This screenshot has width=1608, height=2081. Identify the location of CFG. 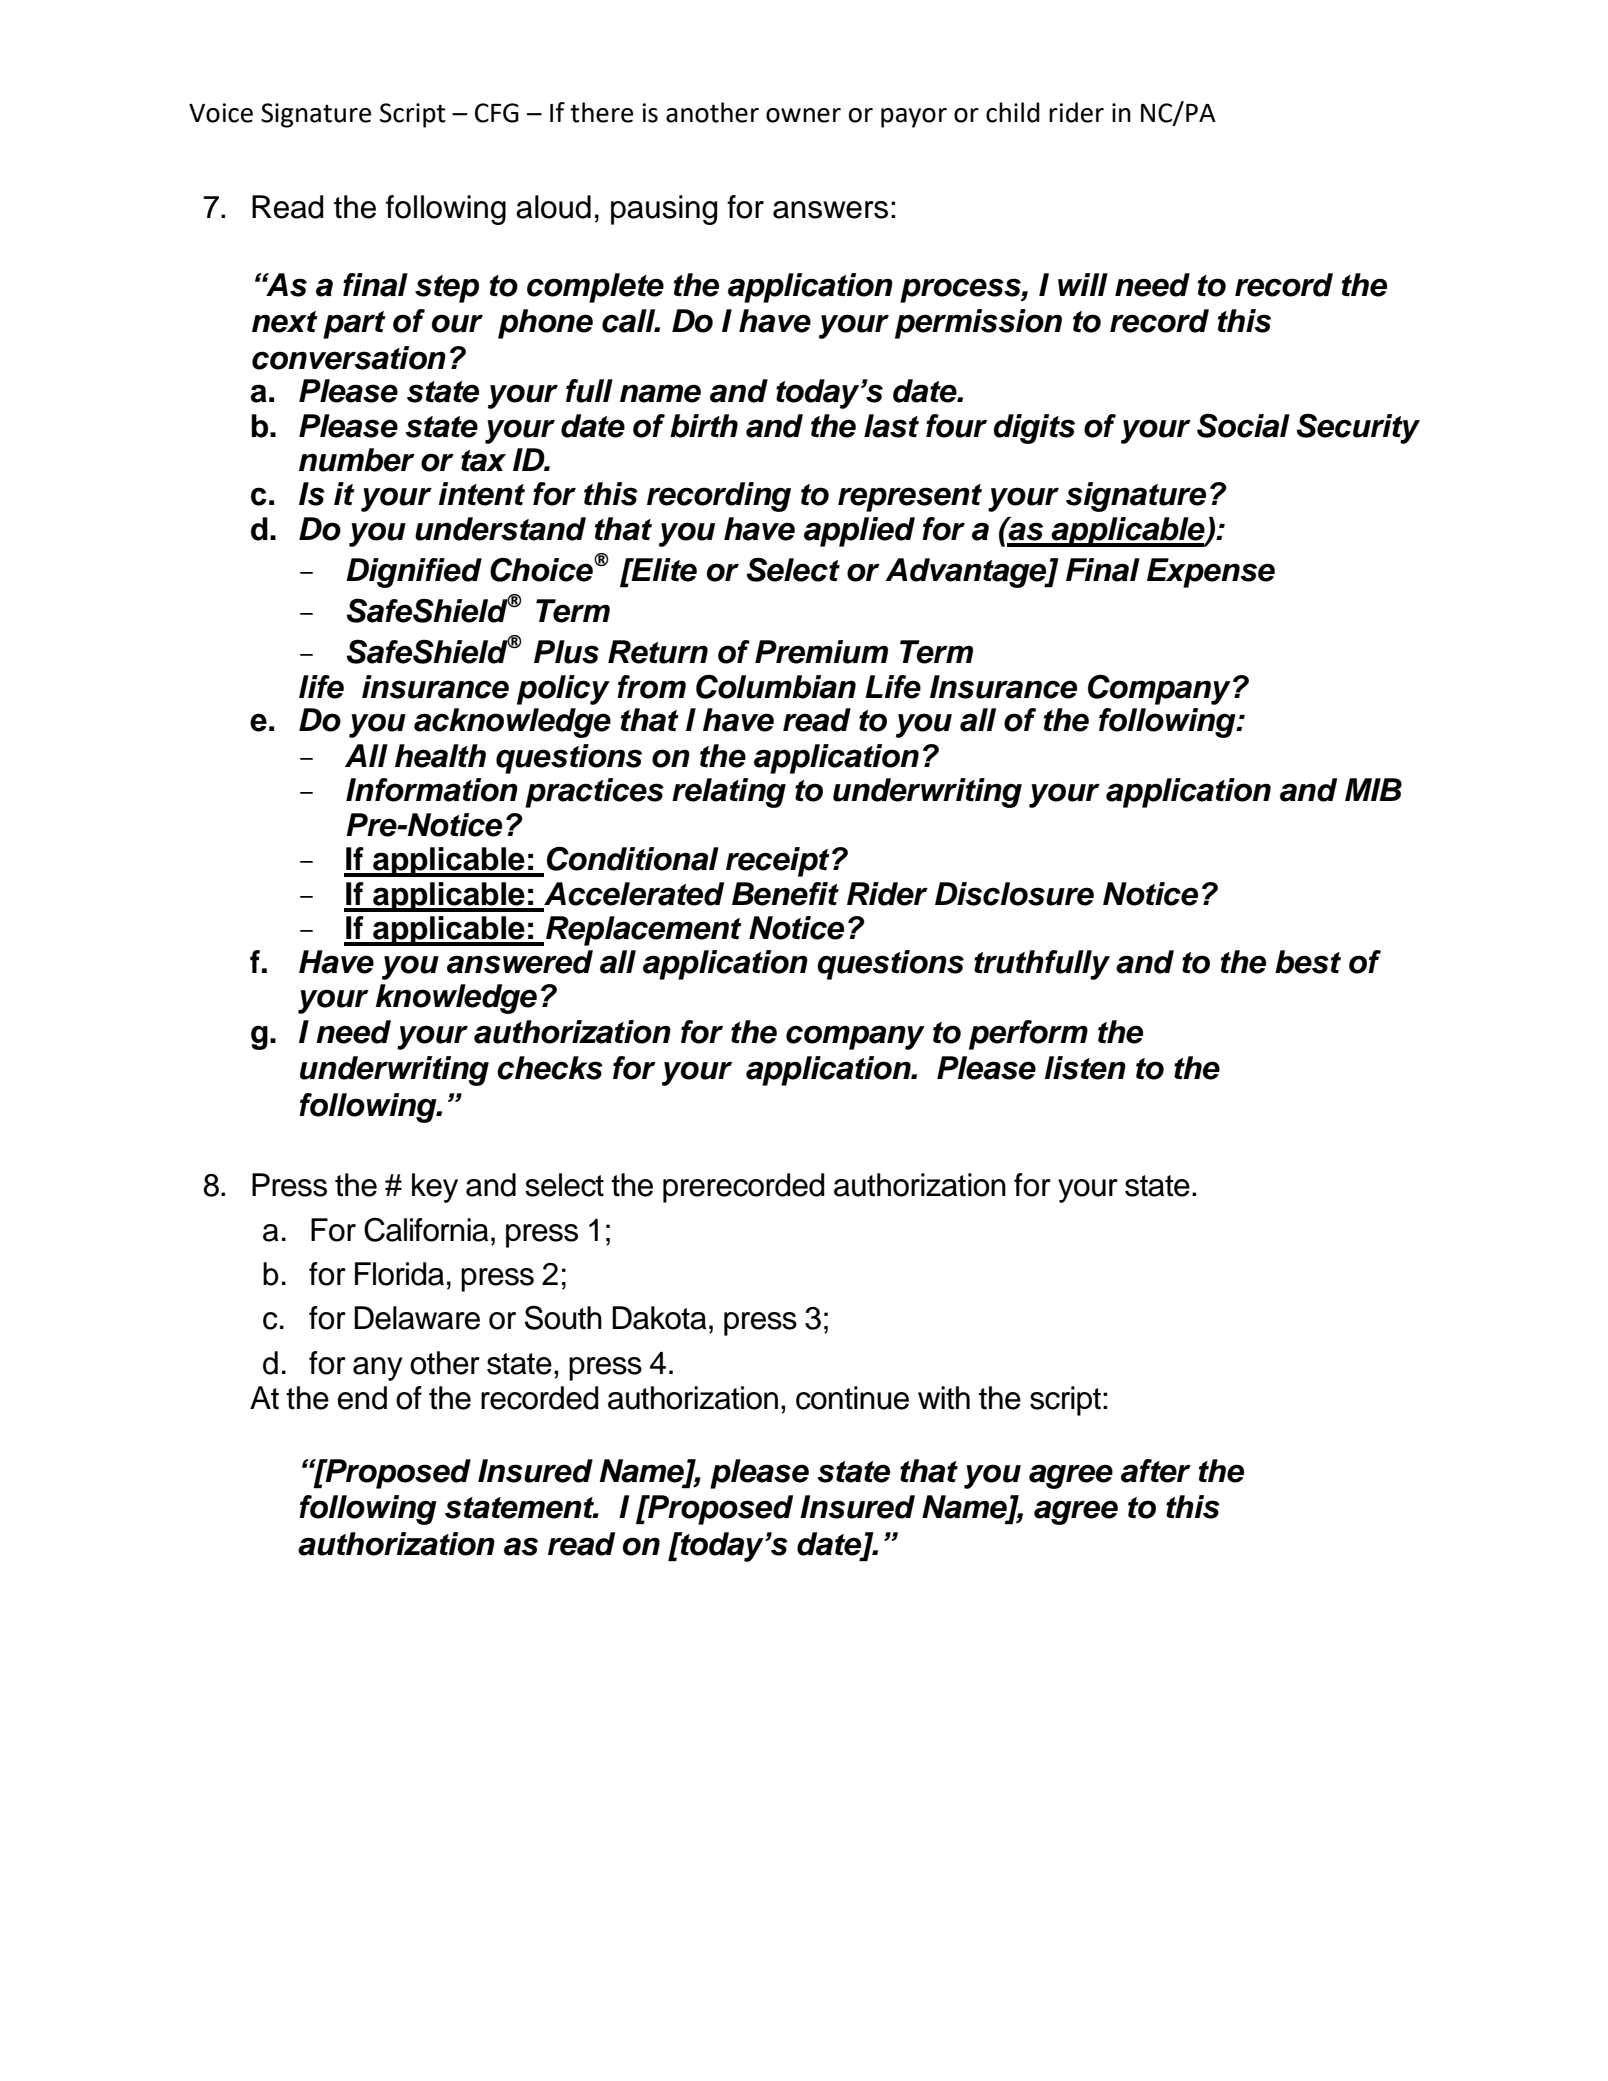
(497, 113).
